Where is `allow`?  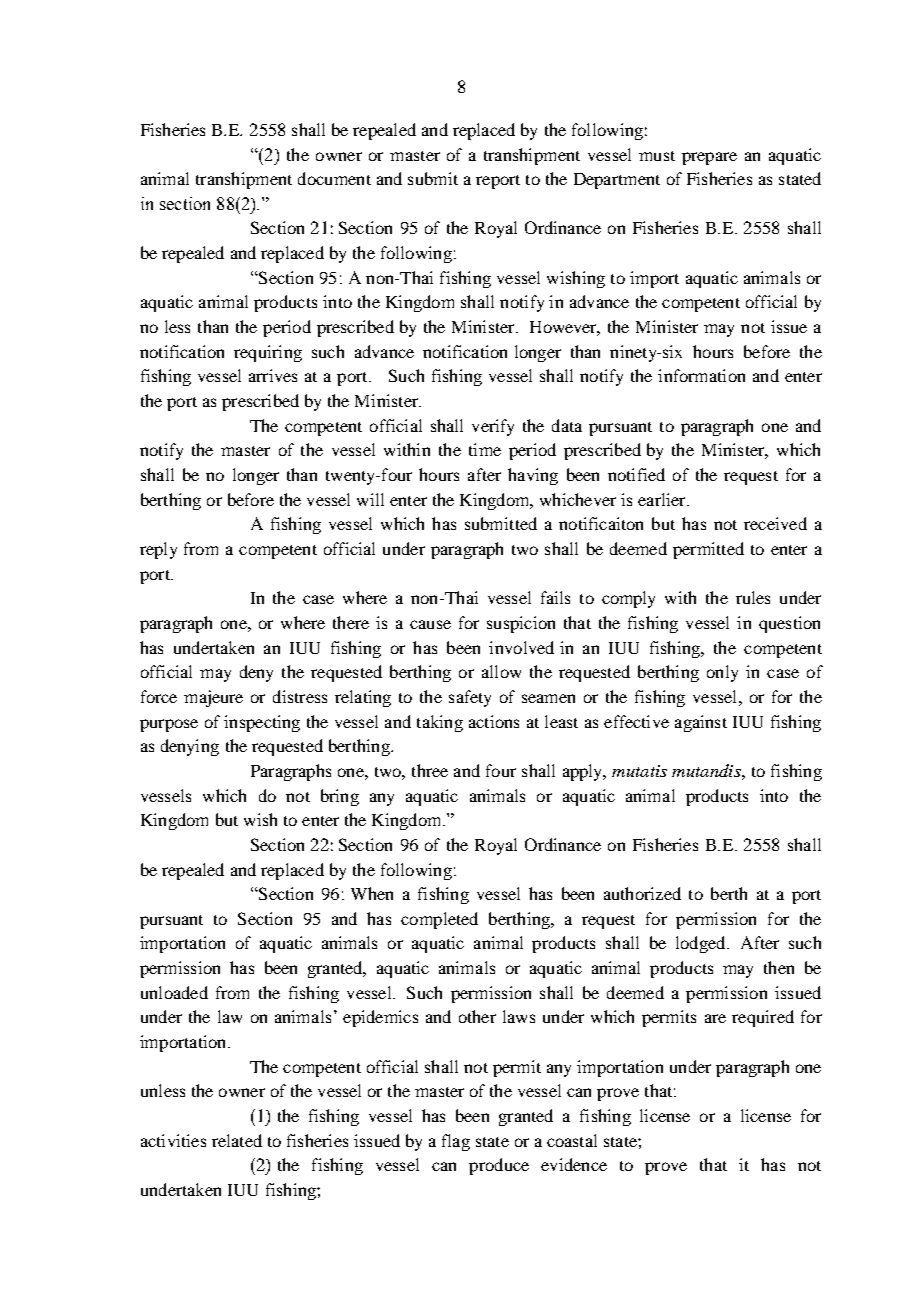
allow is located at coordinates (501, 671).
